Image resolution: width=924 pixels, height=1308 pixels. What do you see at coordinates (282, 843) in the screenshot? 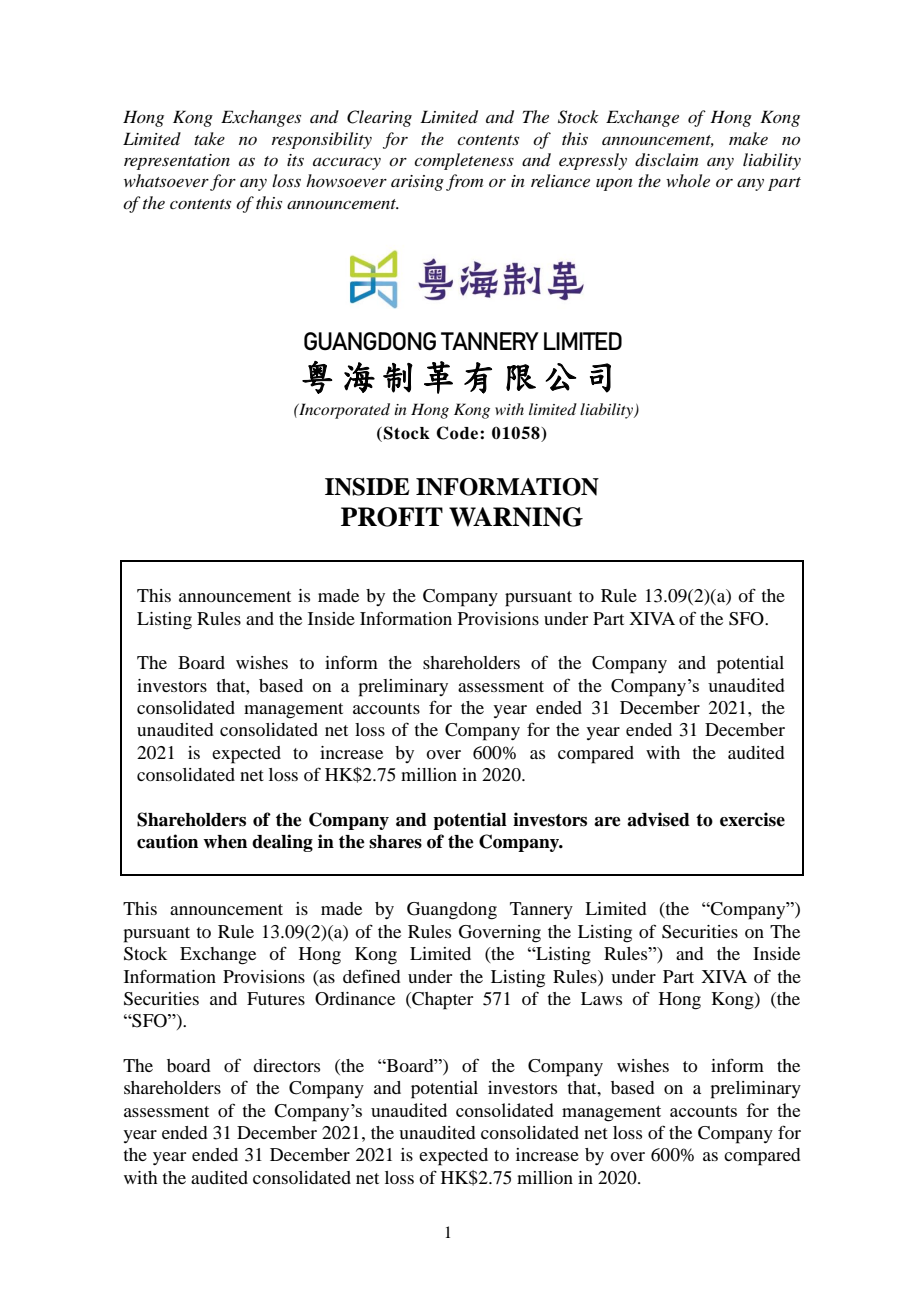
I see `dealing` at bounding box center [282, 843].
